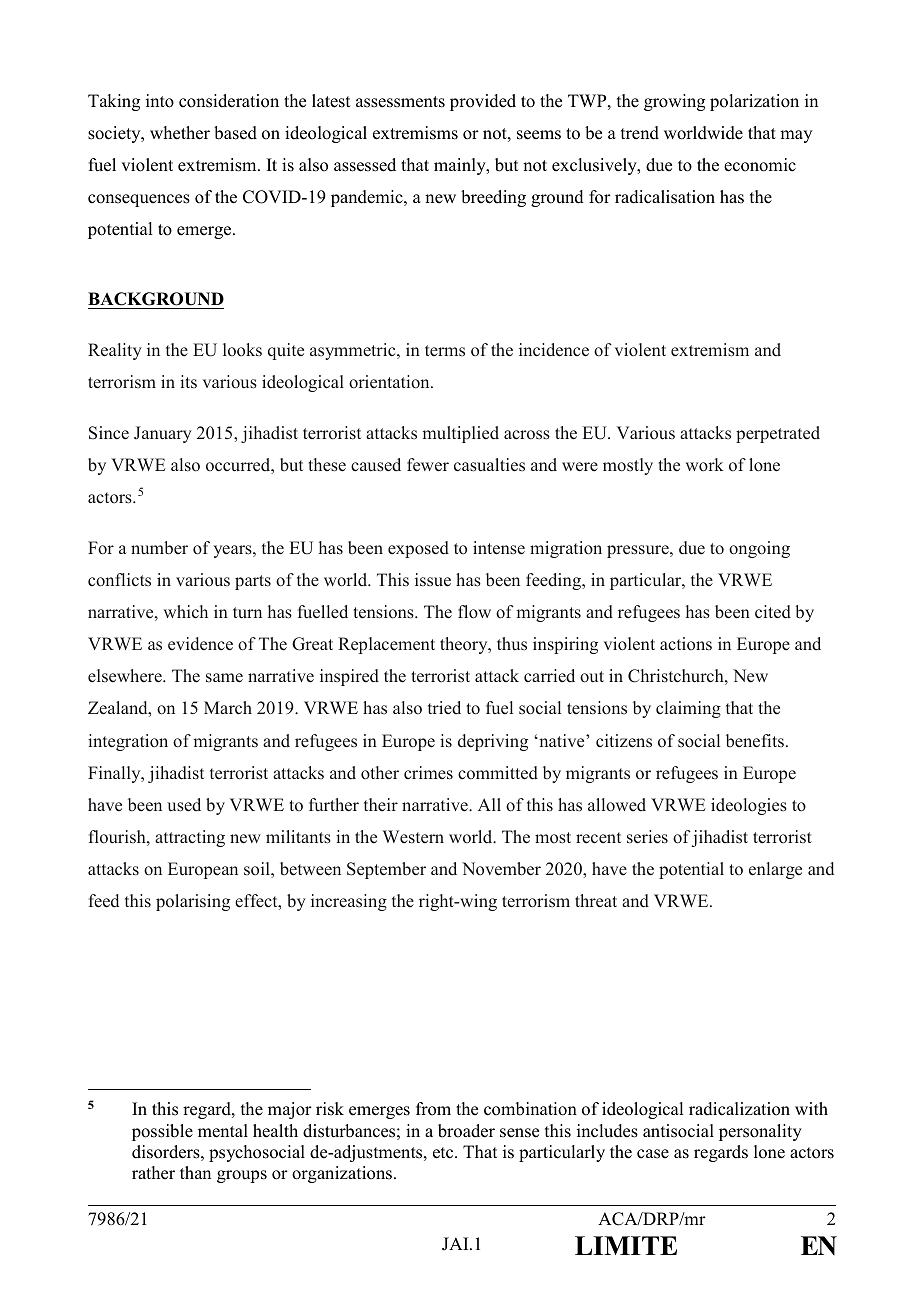  Describe the element at coordinates (483, 102) in the screenshot. I see `provided` at that location.
